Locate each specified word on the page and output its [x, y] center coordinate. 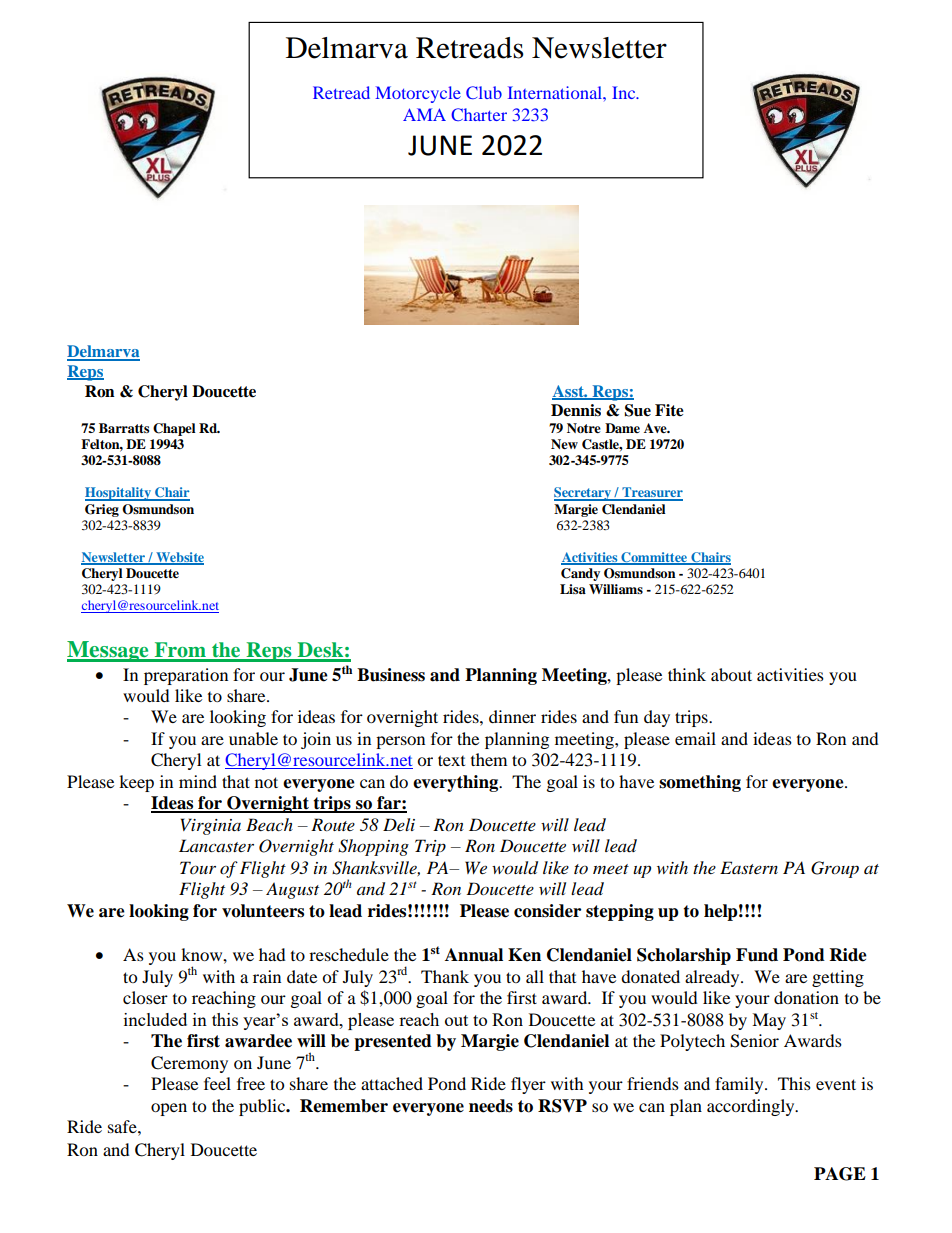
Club [484, 92]
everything [457, 783]
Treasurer [651, 493]
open [169, 1109]
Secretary [583, 494]
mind [198, 781]
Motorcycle [418, 94]
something [700, 783]
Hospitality [119, 494]
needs [491, 1106]
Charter [479, 114]
